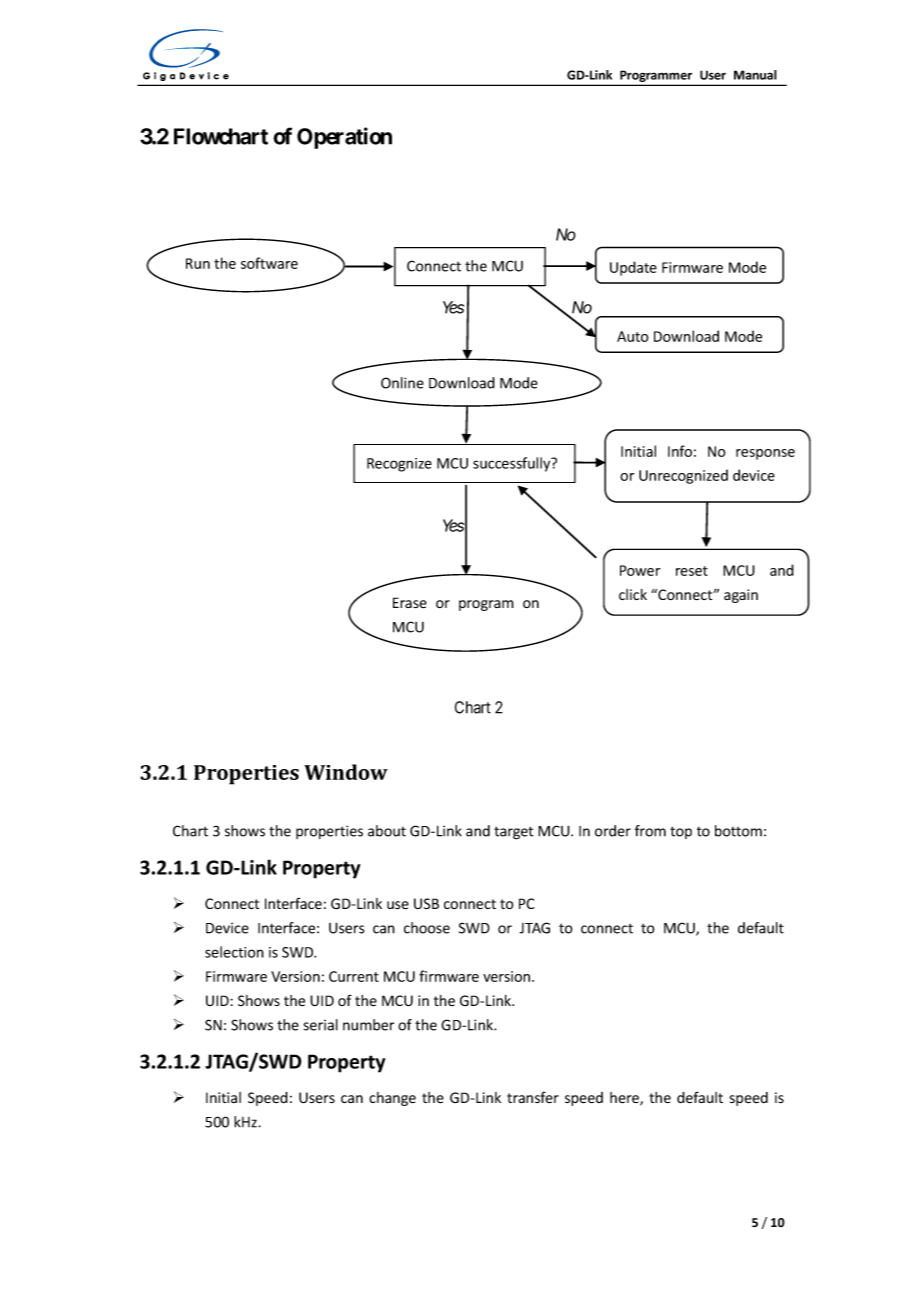 This screenshot has width=924, height=1308. Describe the element at coordinates (633, 268) in the screenshot. I see `Update` at that location.
